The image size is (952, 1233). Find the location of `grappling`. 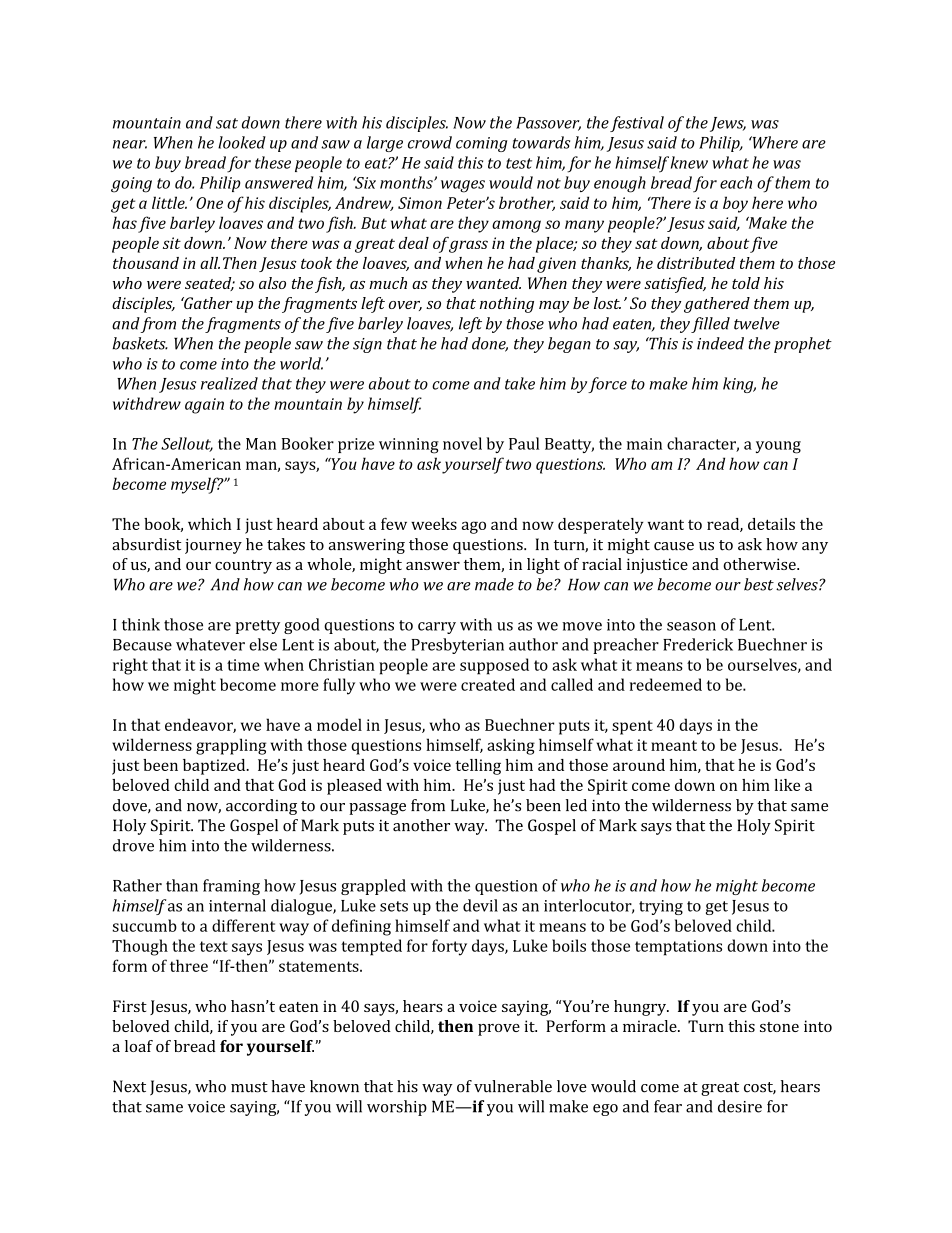

grappling is located at coordinates (231, 746).
